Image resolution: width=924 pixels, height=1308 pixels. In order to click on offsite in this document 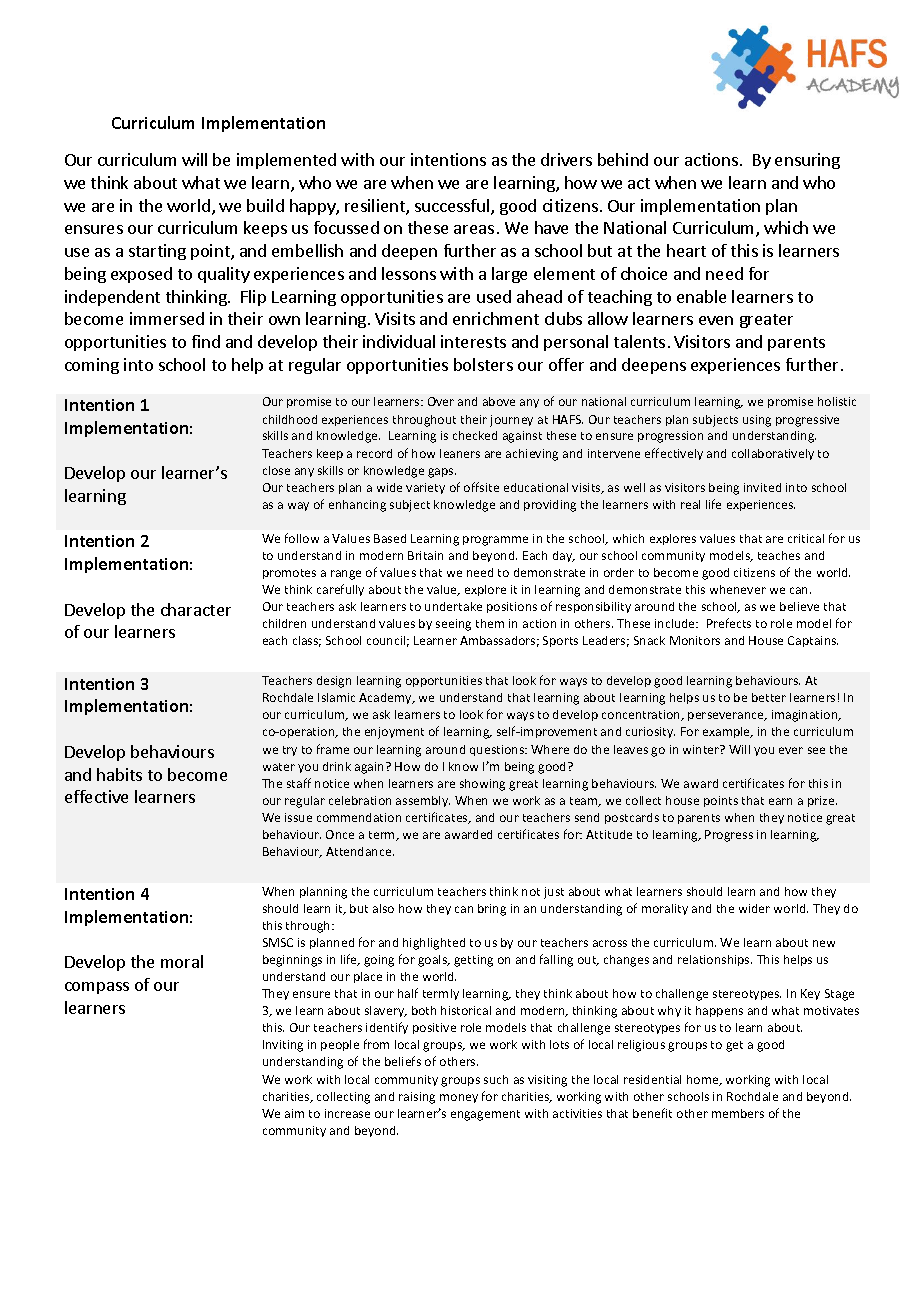, I will do `click(481, 487)`.
